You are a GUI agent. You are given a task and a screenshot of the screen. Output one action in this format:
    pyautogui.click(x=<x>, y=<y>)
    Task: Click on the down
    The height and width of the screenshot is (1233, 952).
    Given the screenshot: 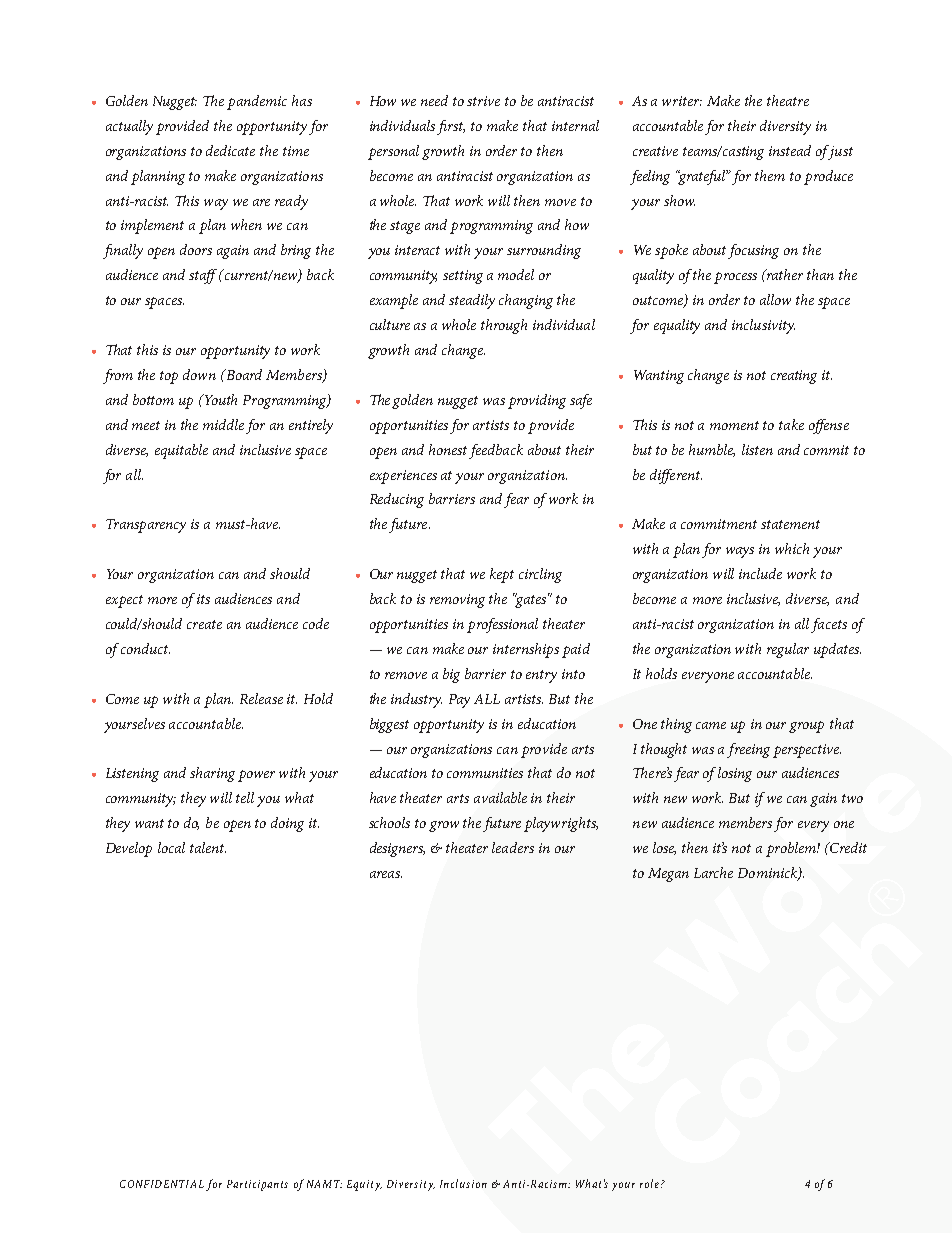 What is the action you would take?
    pyautogui.click(x=199, y=374)
